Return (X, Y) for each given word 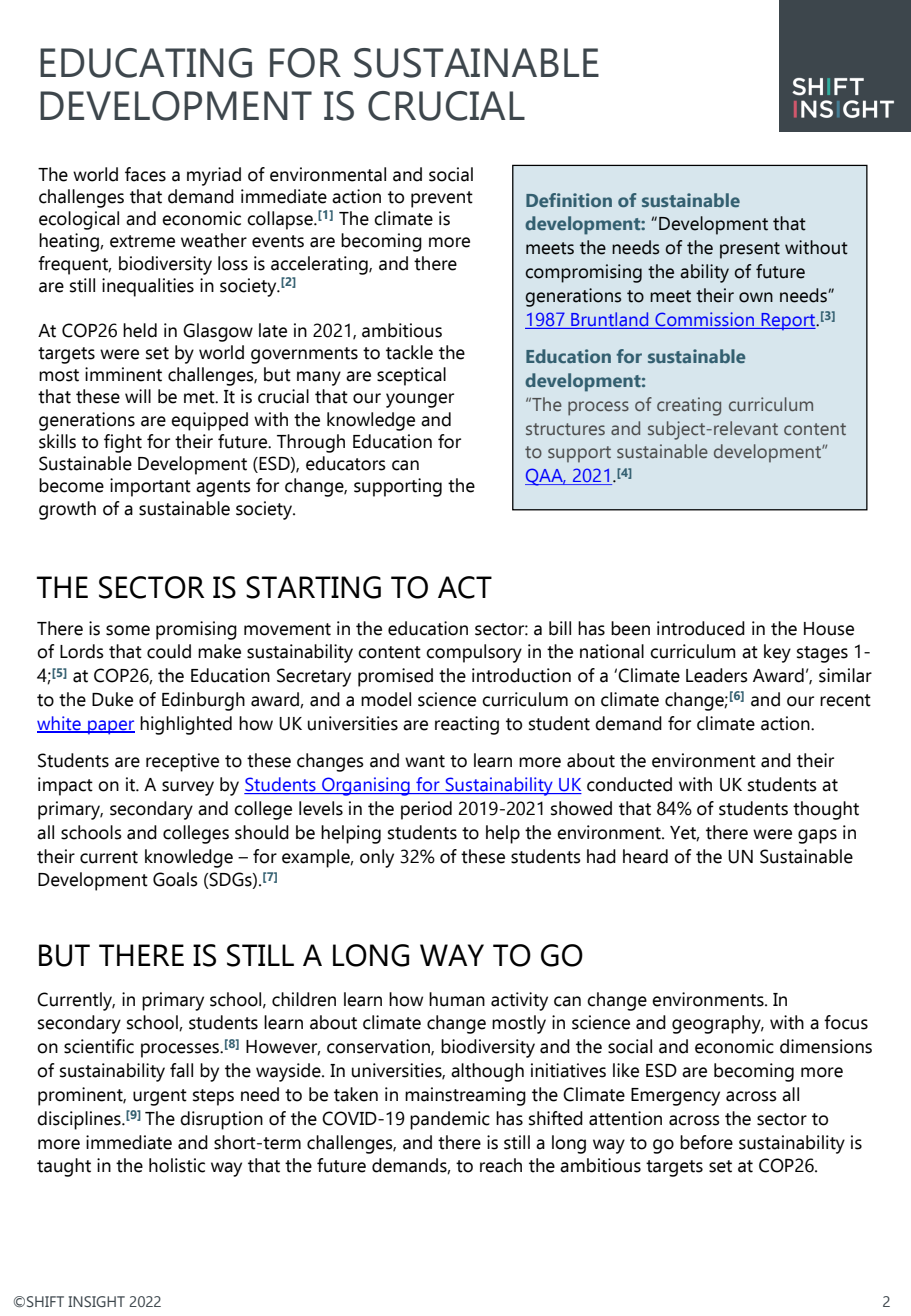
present (750, 250)
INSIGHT (96, 1301)
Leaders (717, 675)
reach (501, 1165)
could (169, 651)
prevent (442, 199)
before (706, 1142)
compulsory (474, 653)
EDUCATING (146, 63)
